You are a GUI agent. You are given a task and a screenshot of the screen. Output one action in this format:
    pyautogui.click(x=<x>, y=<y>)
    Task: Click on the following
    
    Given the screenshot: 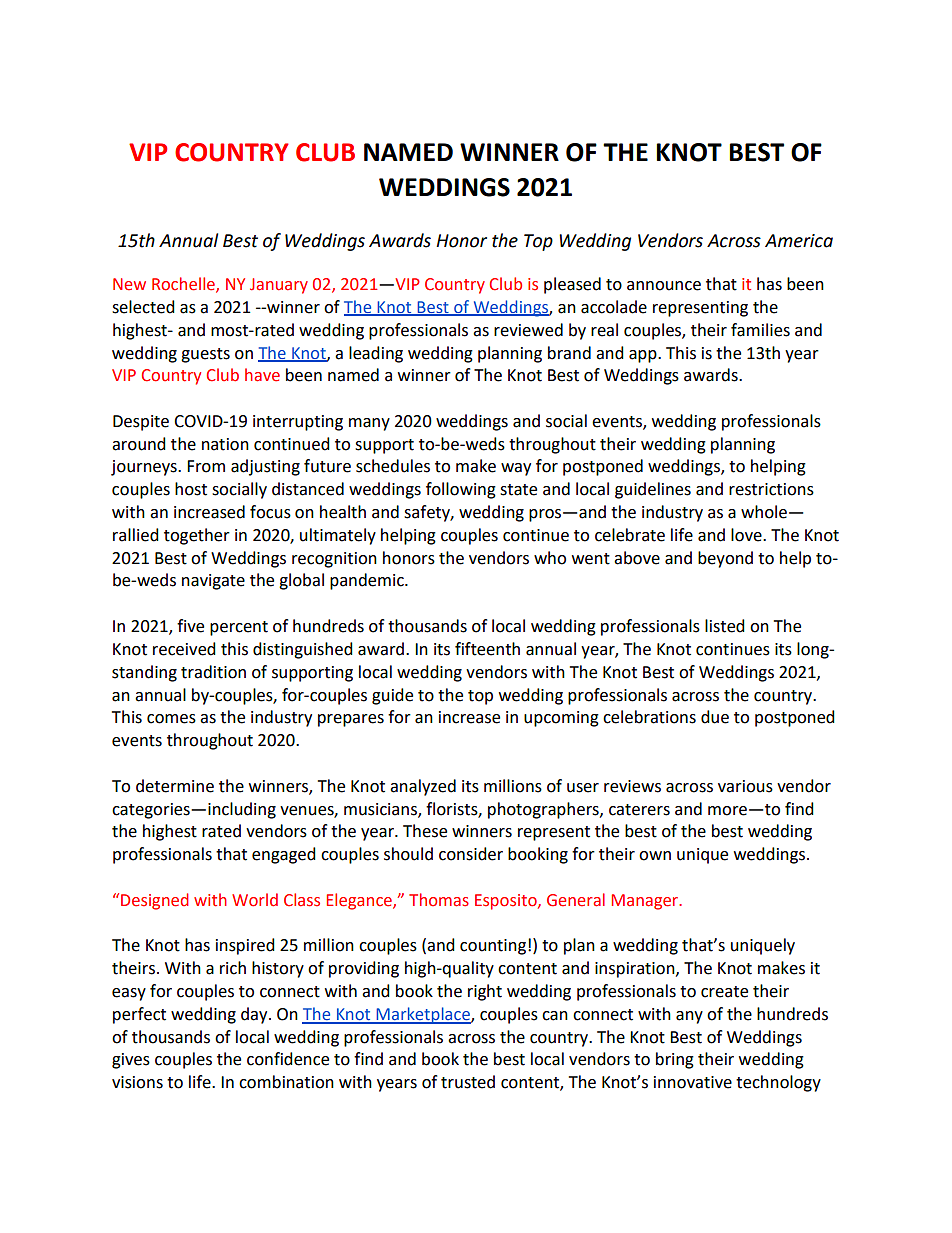 What is the action you would take?
    pyautogui.click(x=461, y=490)
